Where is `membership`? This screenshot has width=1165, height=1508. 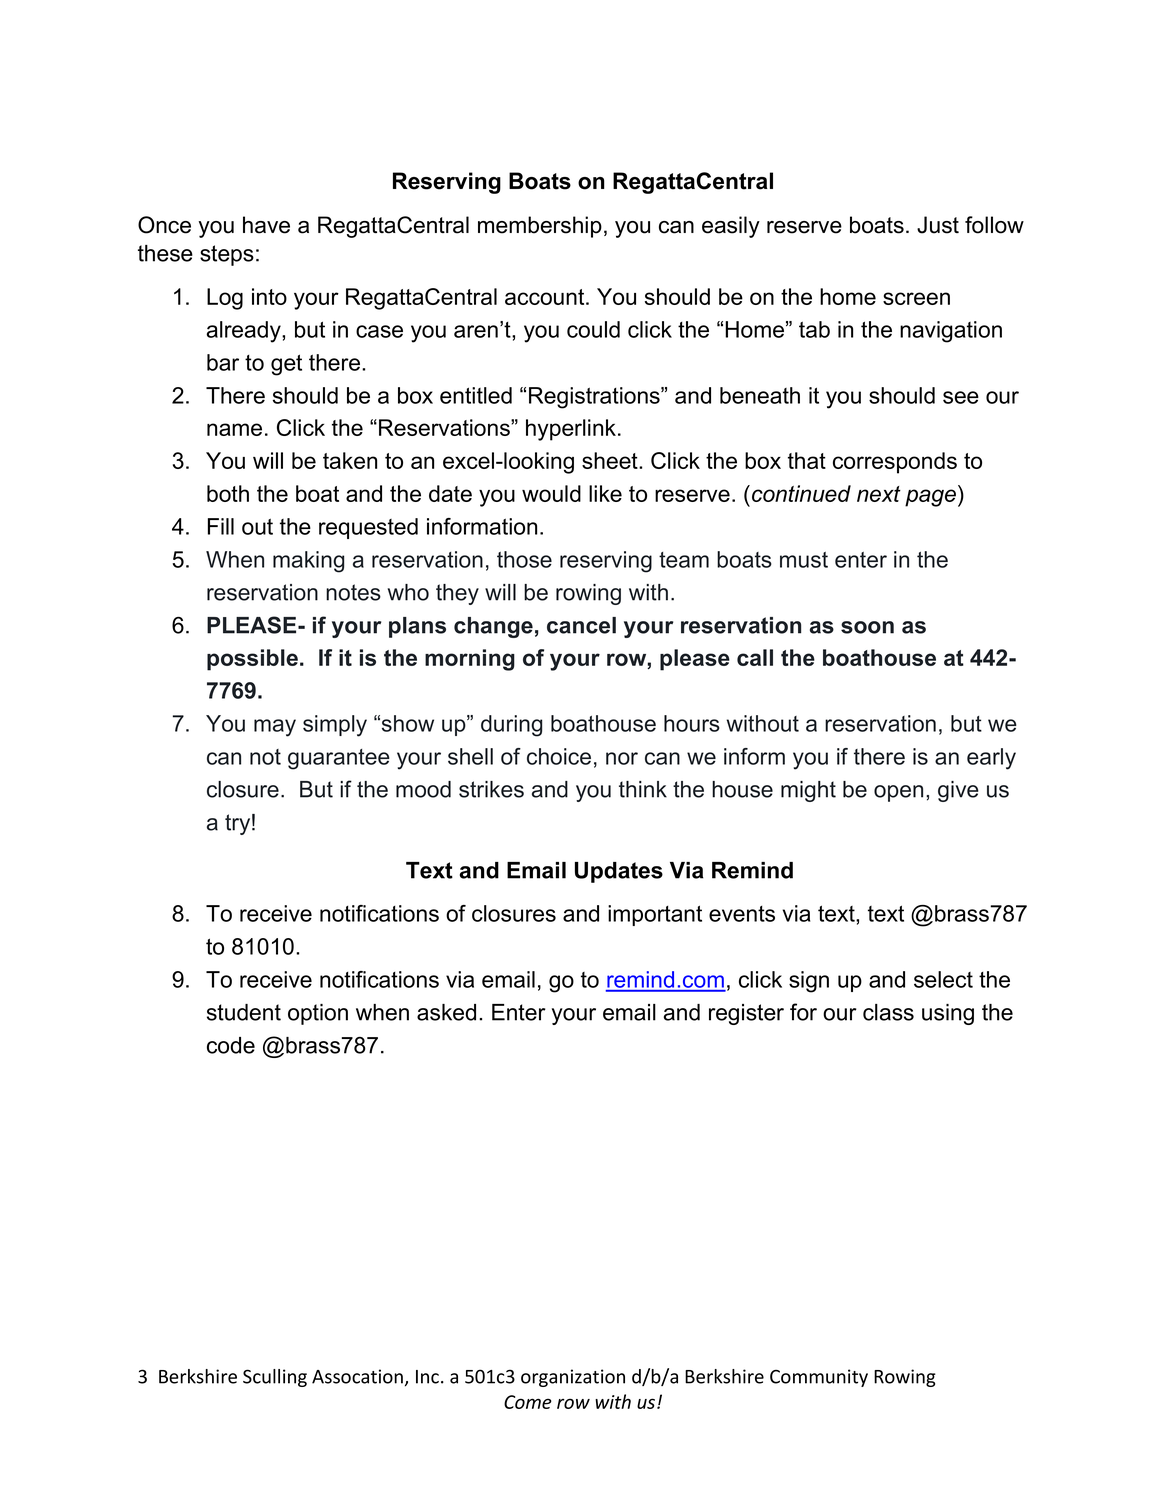 membership is located at coordinates (540, 227).
